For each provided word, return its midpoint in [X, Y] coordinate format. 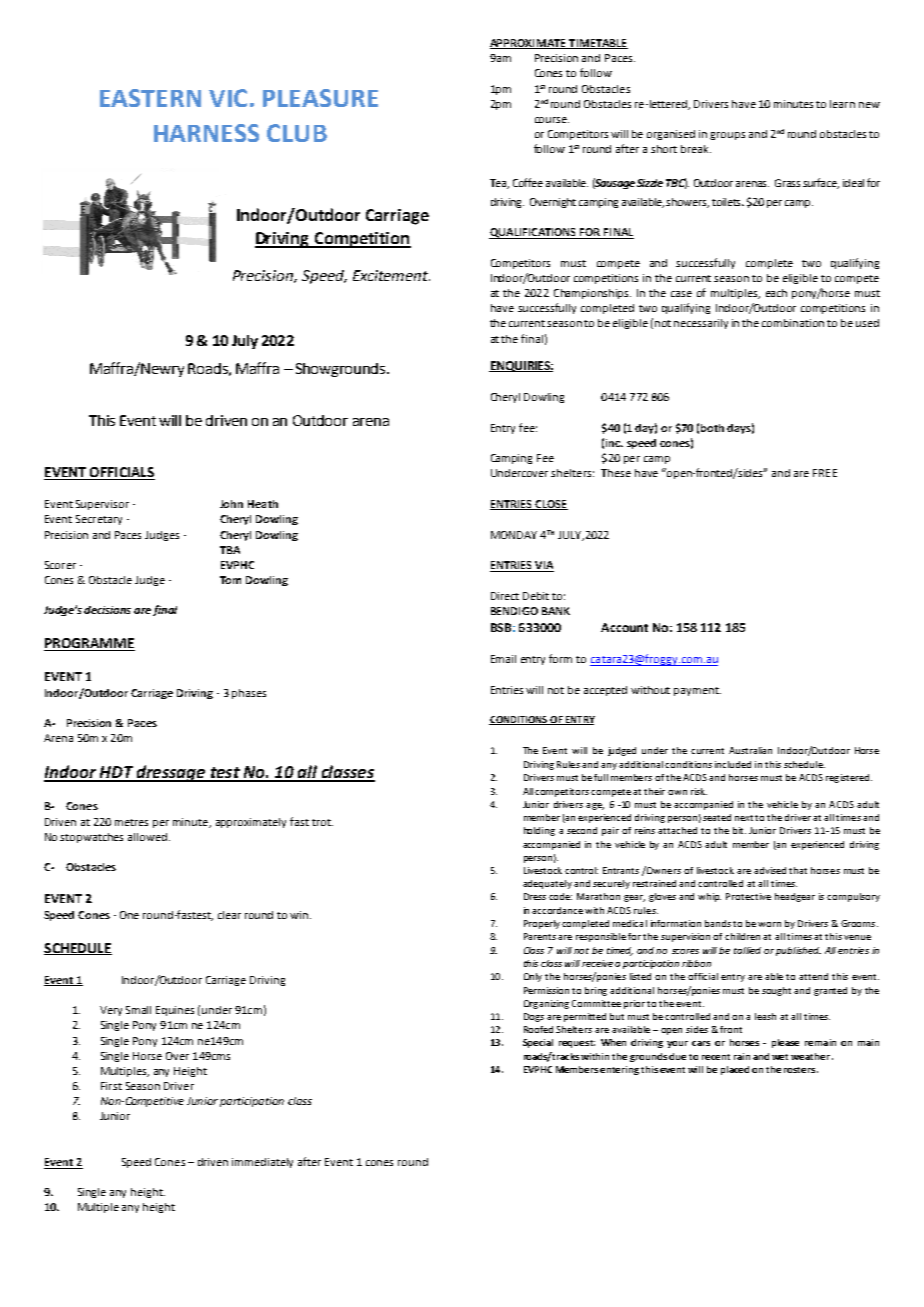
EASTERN [150, 98]
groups [727, 136]
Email [503, 659]
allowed [147, 837]
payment [697, 691]
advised [770, 870]
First [111, 1086]
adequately [547, 884]
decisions [107, 610]
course [552, 120]
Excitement [391, 275]
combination [793, 323]
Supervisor [102, 505]
